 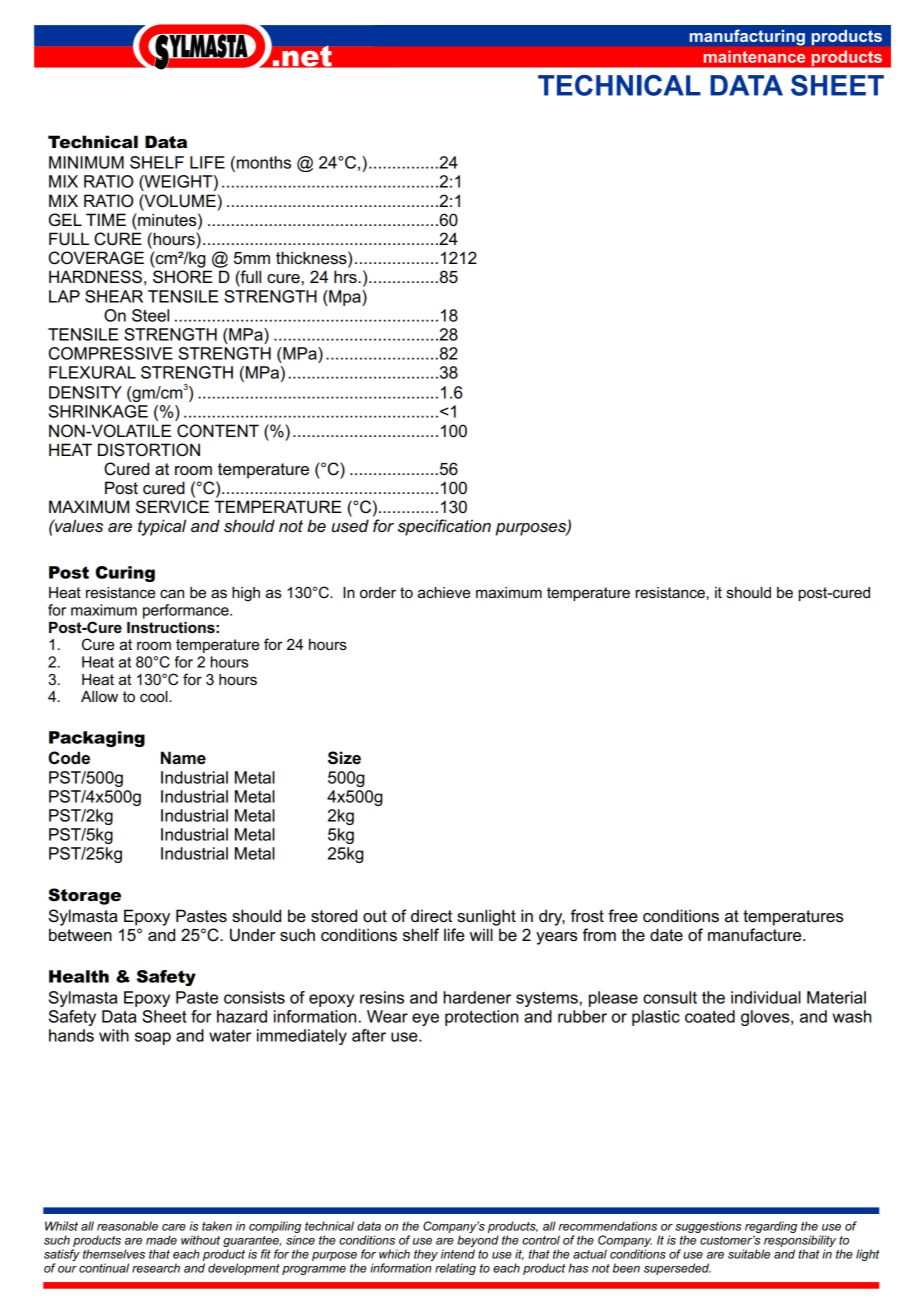 I want to click on TIME, so click(x=106, y=219).
